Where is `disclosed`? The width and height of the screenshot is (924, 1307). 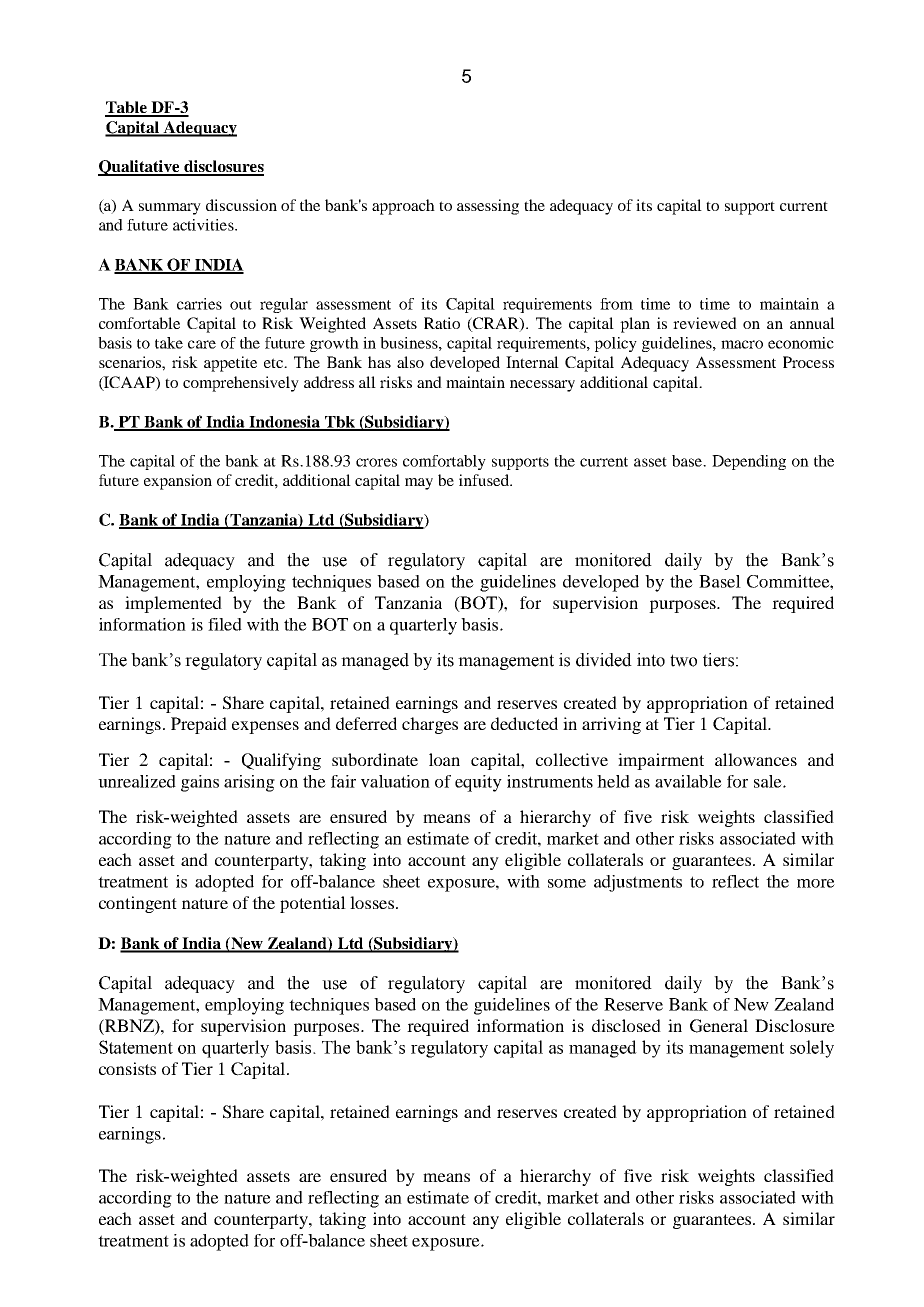 disclosed is located at coordinates (626, 1025).
